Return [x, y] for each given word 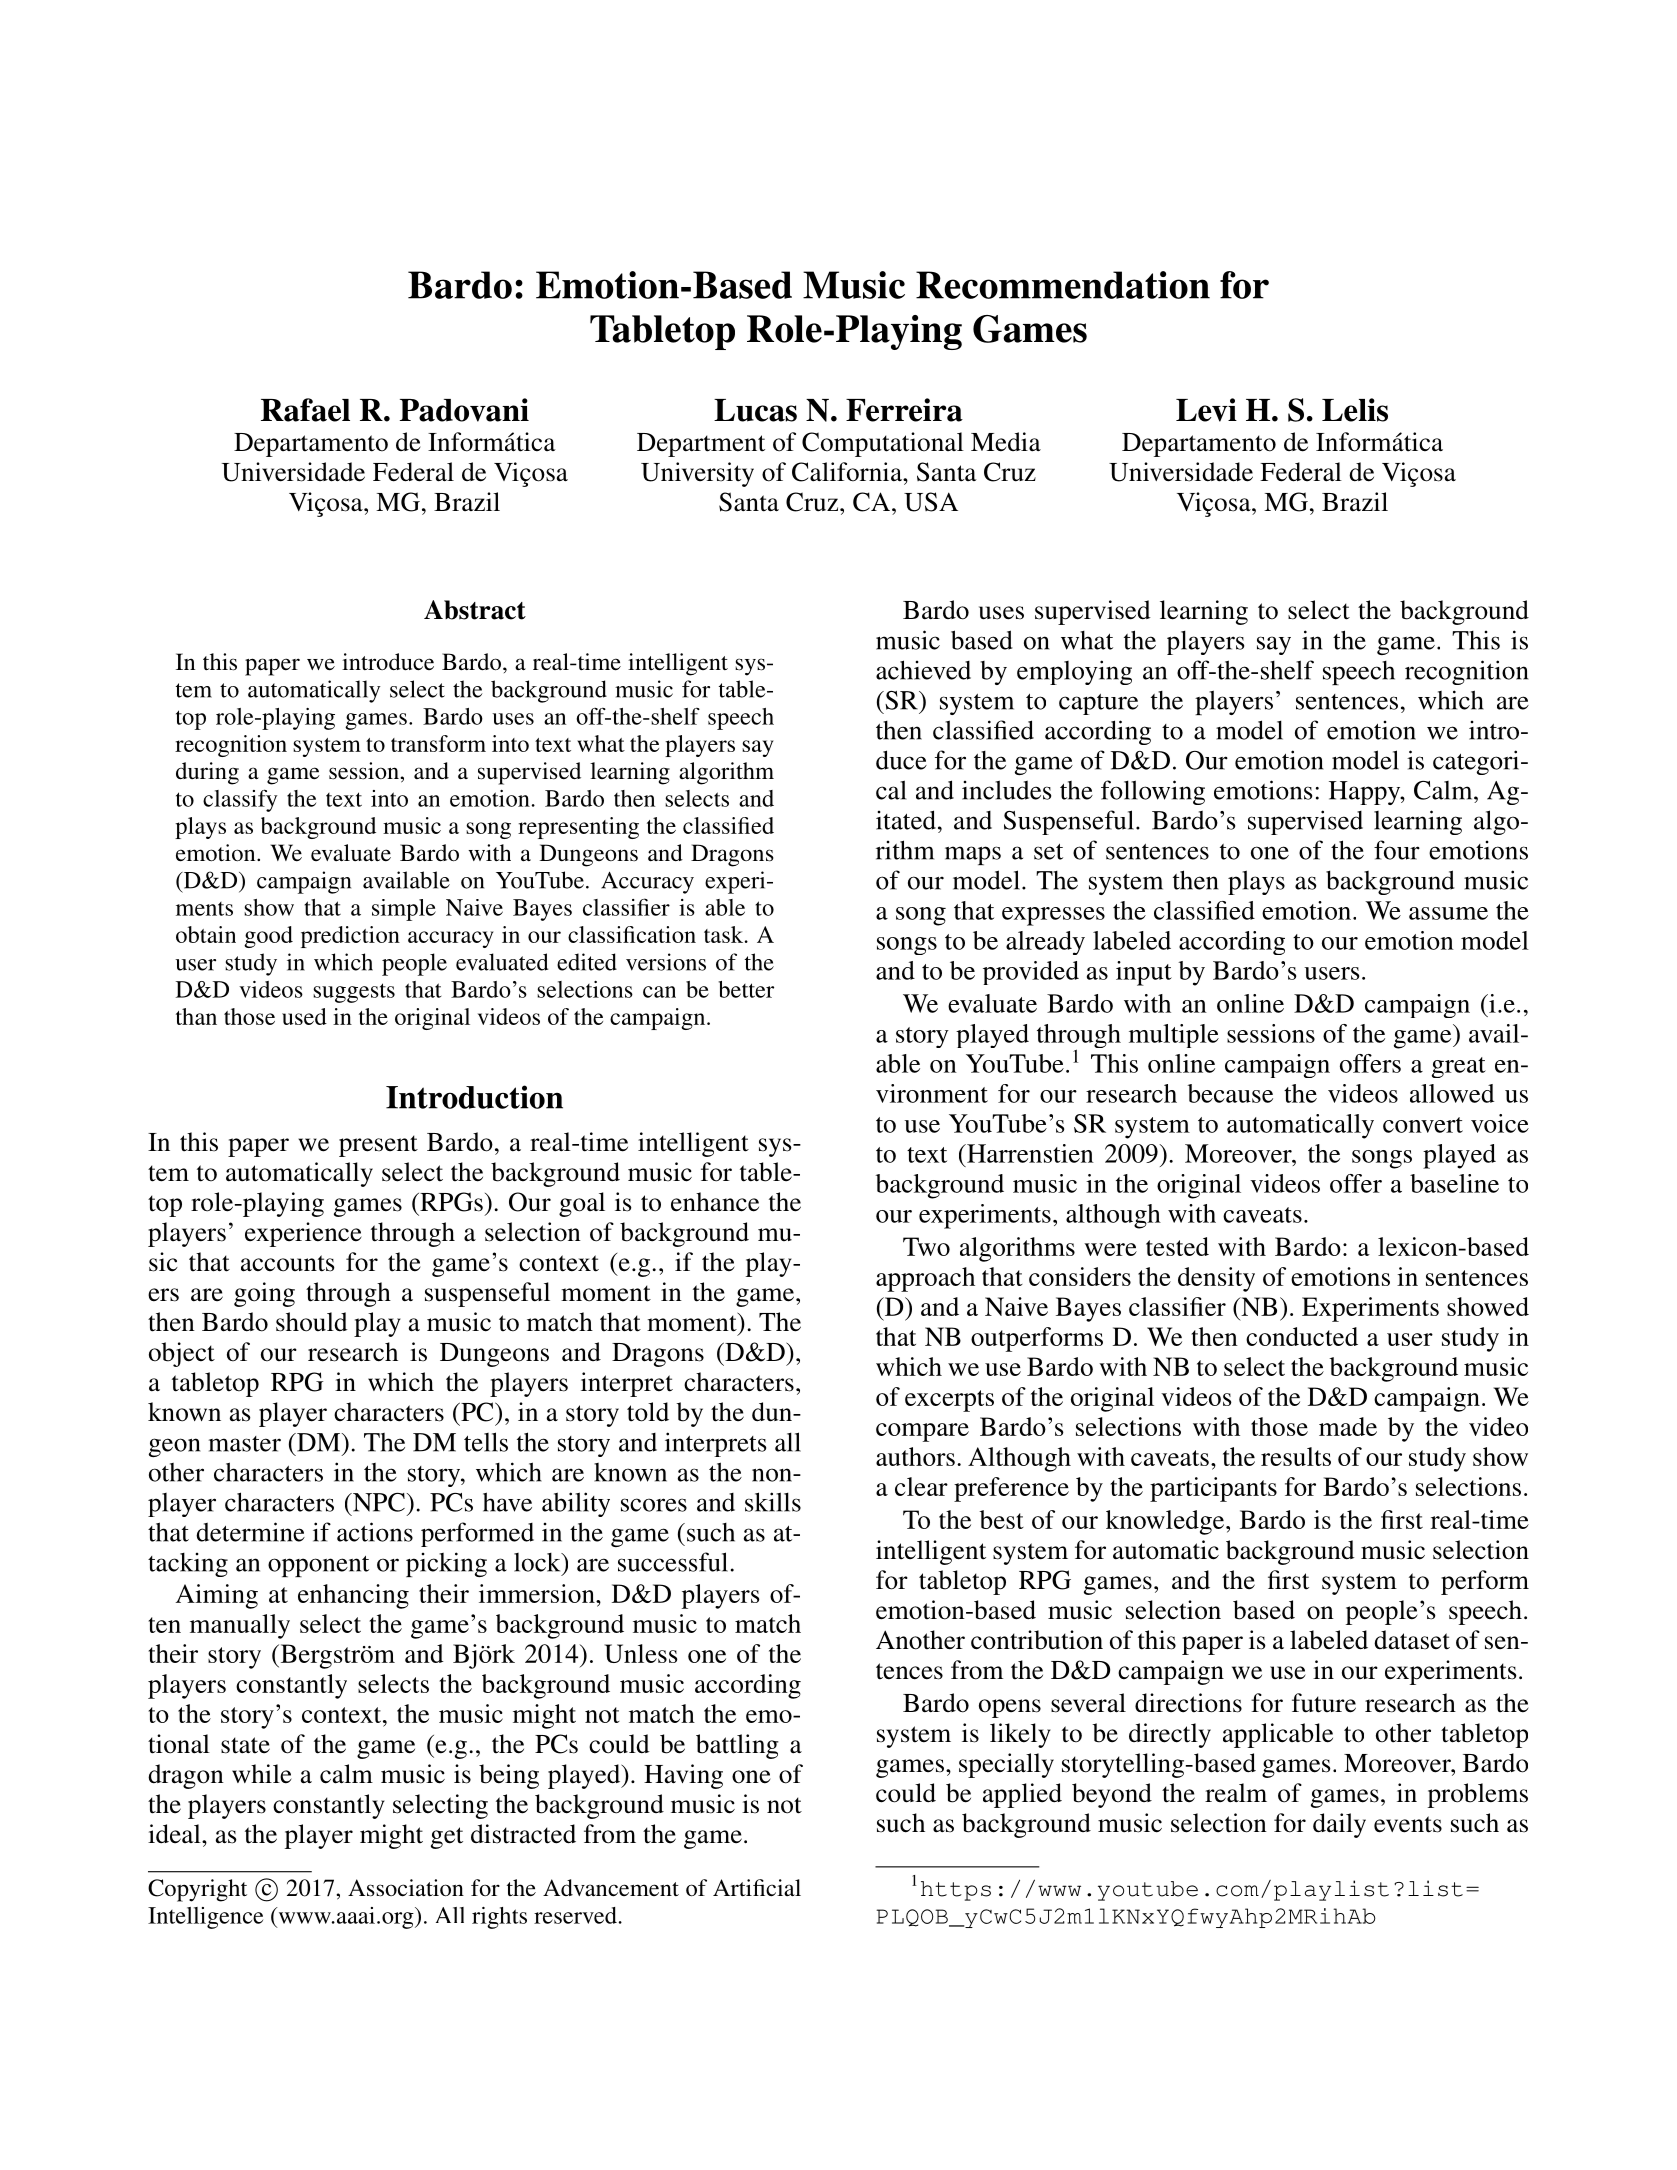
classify [240, 800]
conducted [1302, 1336]
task [725, 934]
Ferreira [904, 410]
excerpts [949, 1401]
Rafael [305, 410]
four [1397, 850]
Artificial [757, 1888]
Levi [1206, 410]
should [312, 1322]
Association [406, 1888]
